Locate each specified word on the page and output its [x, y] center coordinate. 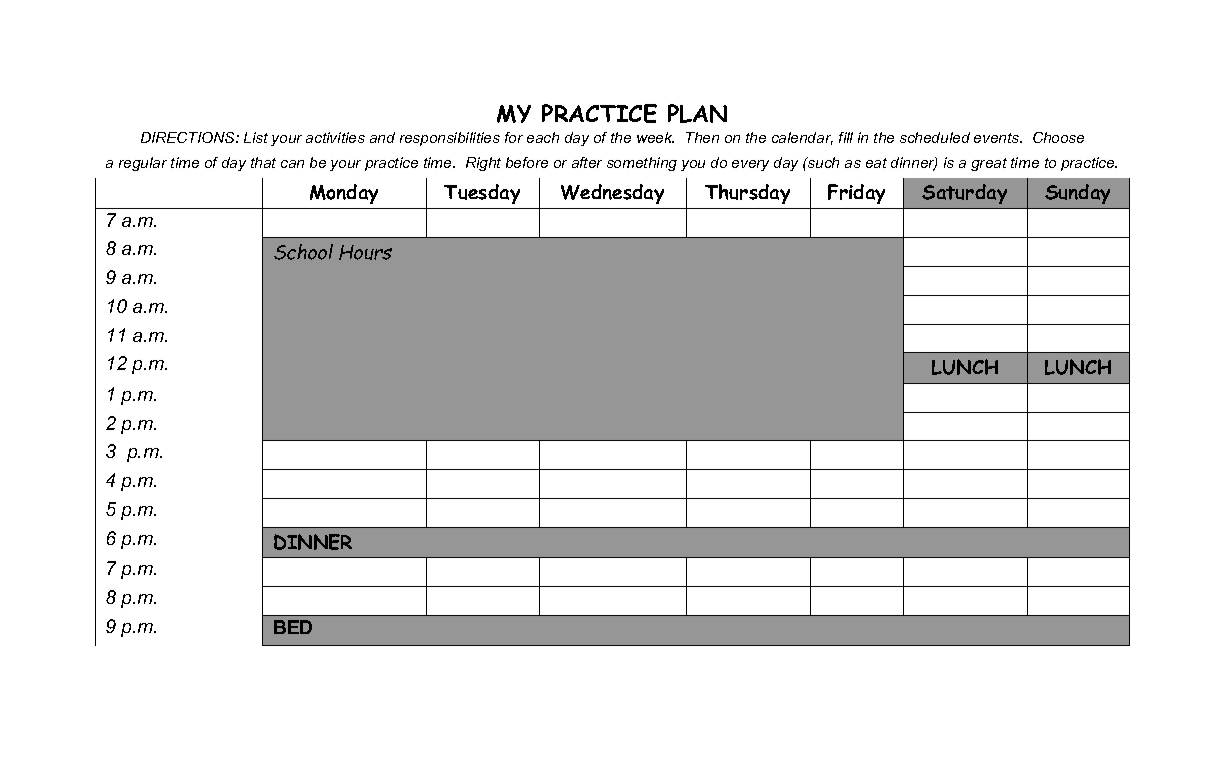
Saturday [964, 194]
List [256, 137]
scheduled [935, 137]
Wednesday [612, 194]
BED [293, 627]
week [655, 137]
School [303, 252]
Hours [365, 252]
